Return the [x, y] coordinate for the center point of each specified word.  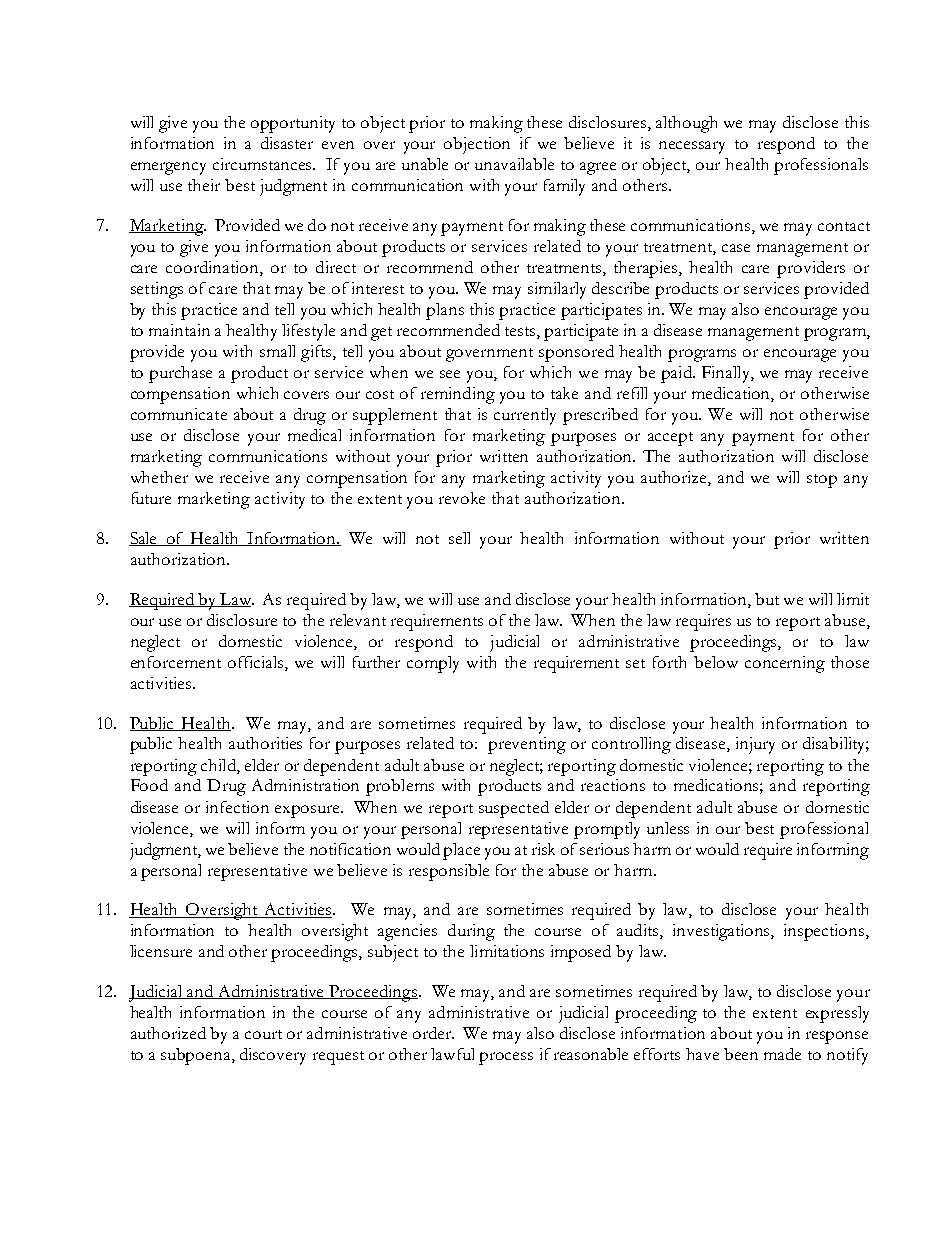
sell [459, 538]
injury [755, 745]
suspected [514, 809]
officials [257, 663]
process [506, 1058]
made [782, 1054]
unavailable [514, 164]
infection [237, 807]
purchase [180, 374]
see [450, 374]
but [767, 599]
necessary [692, 147]
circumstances [264, 164]
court [263, 1034]
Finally [727, 374]
